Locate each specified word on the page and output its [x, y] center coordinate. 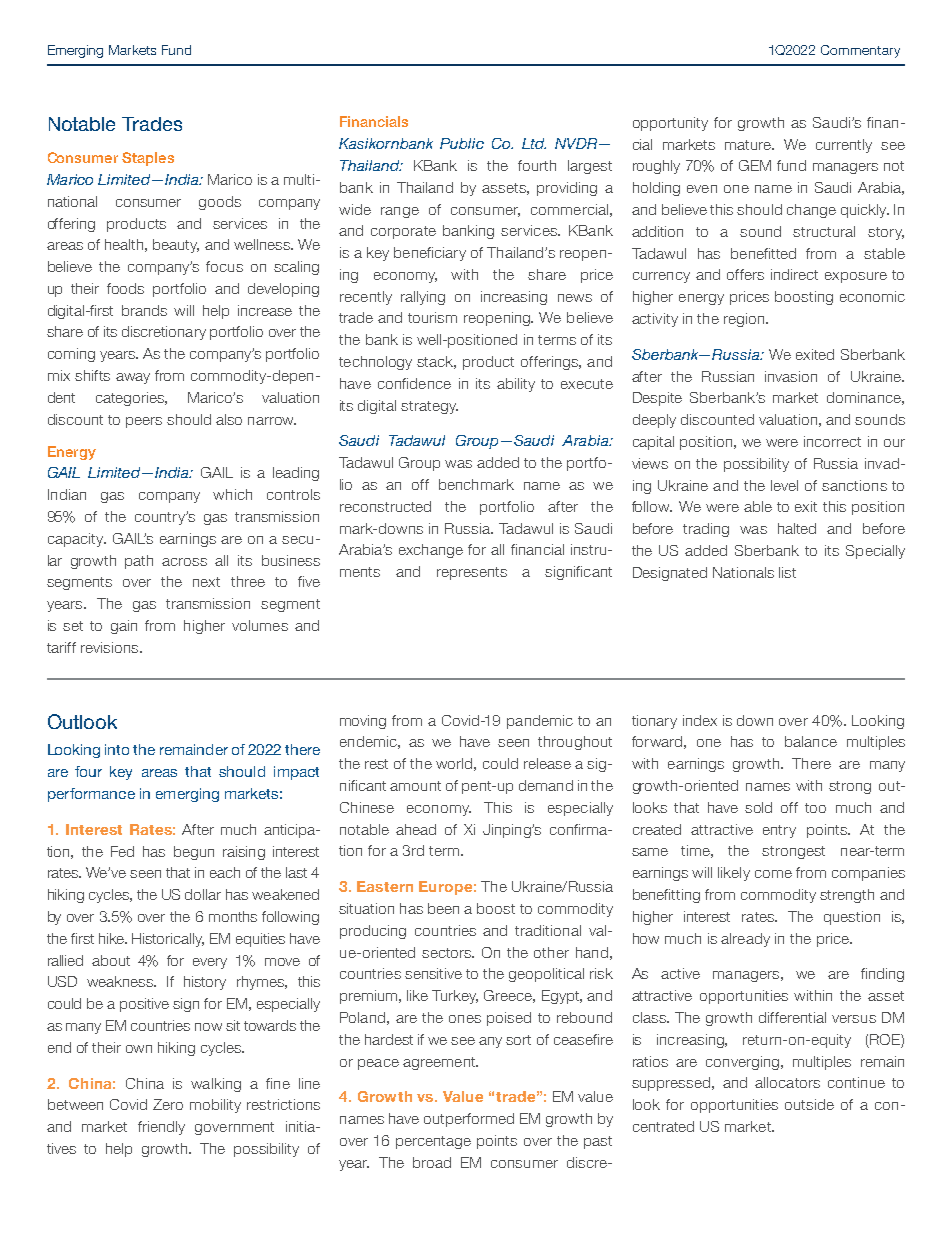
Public [462, 143]
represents [472, 573]
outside [809, 1104]
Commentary [860, 51]
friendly [161, 1128]
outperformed [469, 1120]
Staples [148, 159]
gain [124, 627]
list [787, 572]
